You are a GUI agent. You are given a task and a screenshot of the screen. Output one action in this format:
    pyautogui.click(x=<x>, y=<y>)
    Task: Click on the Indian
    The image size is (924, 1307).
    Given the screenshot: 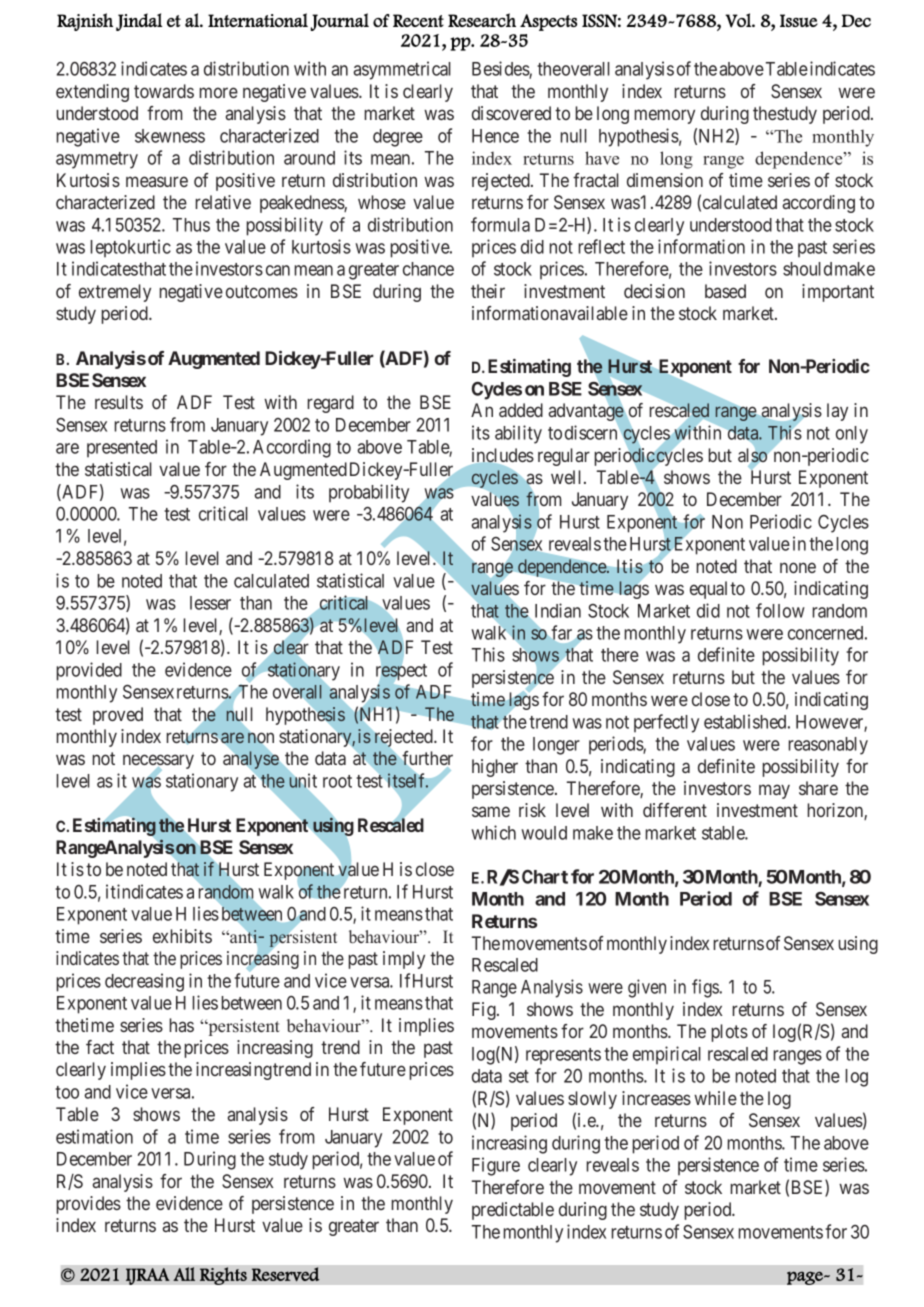 What is the action you would take?
    pyautogui.click(x=558, y=610)
